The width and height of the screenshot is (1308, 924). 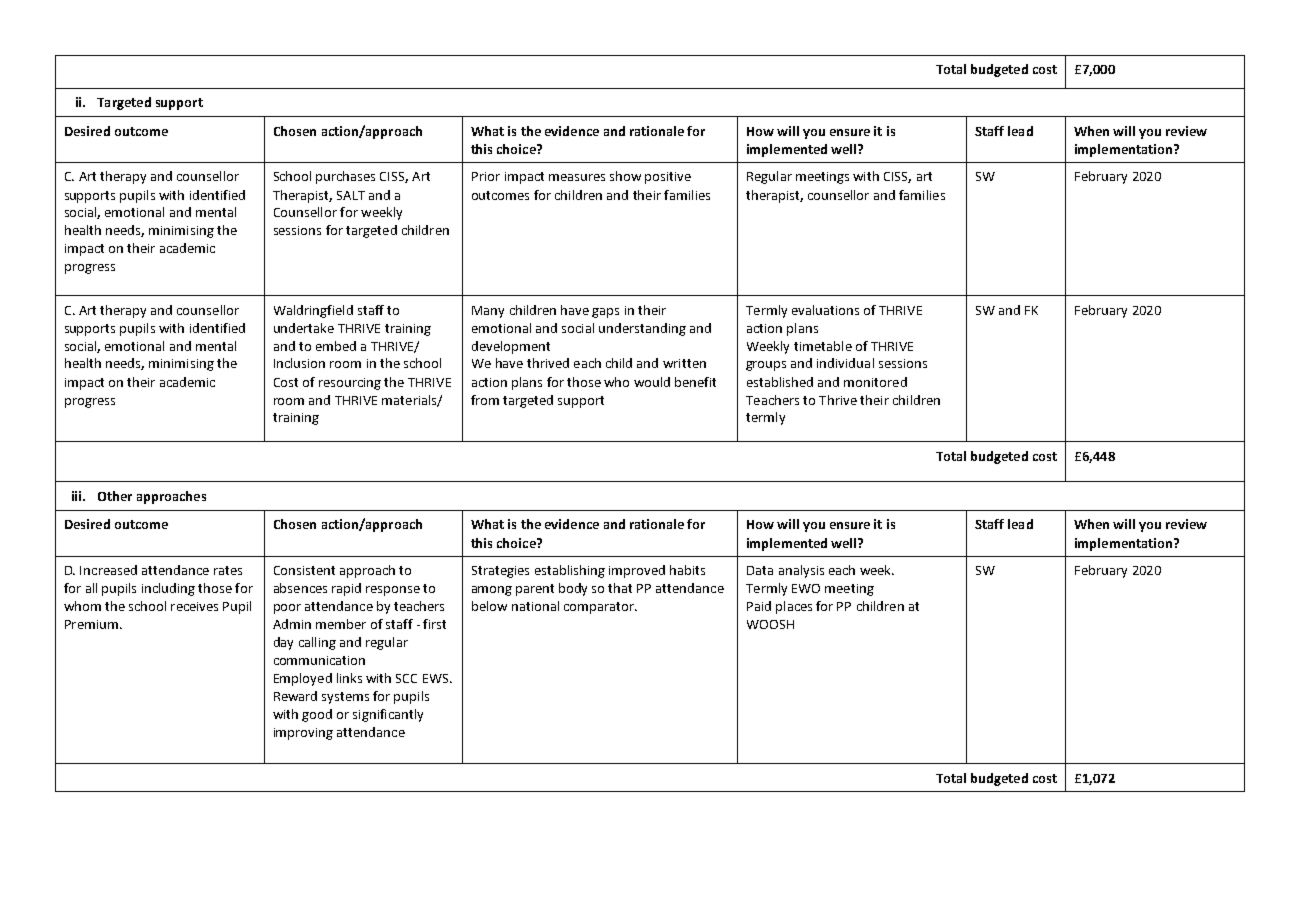 What do you see at coordinates (486, 176) in the screenshot?
I see `Prior` at bounding box center [486, 176].
